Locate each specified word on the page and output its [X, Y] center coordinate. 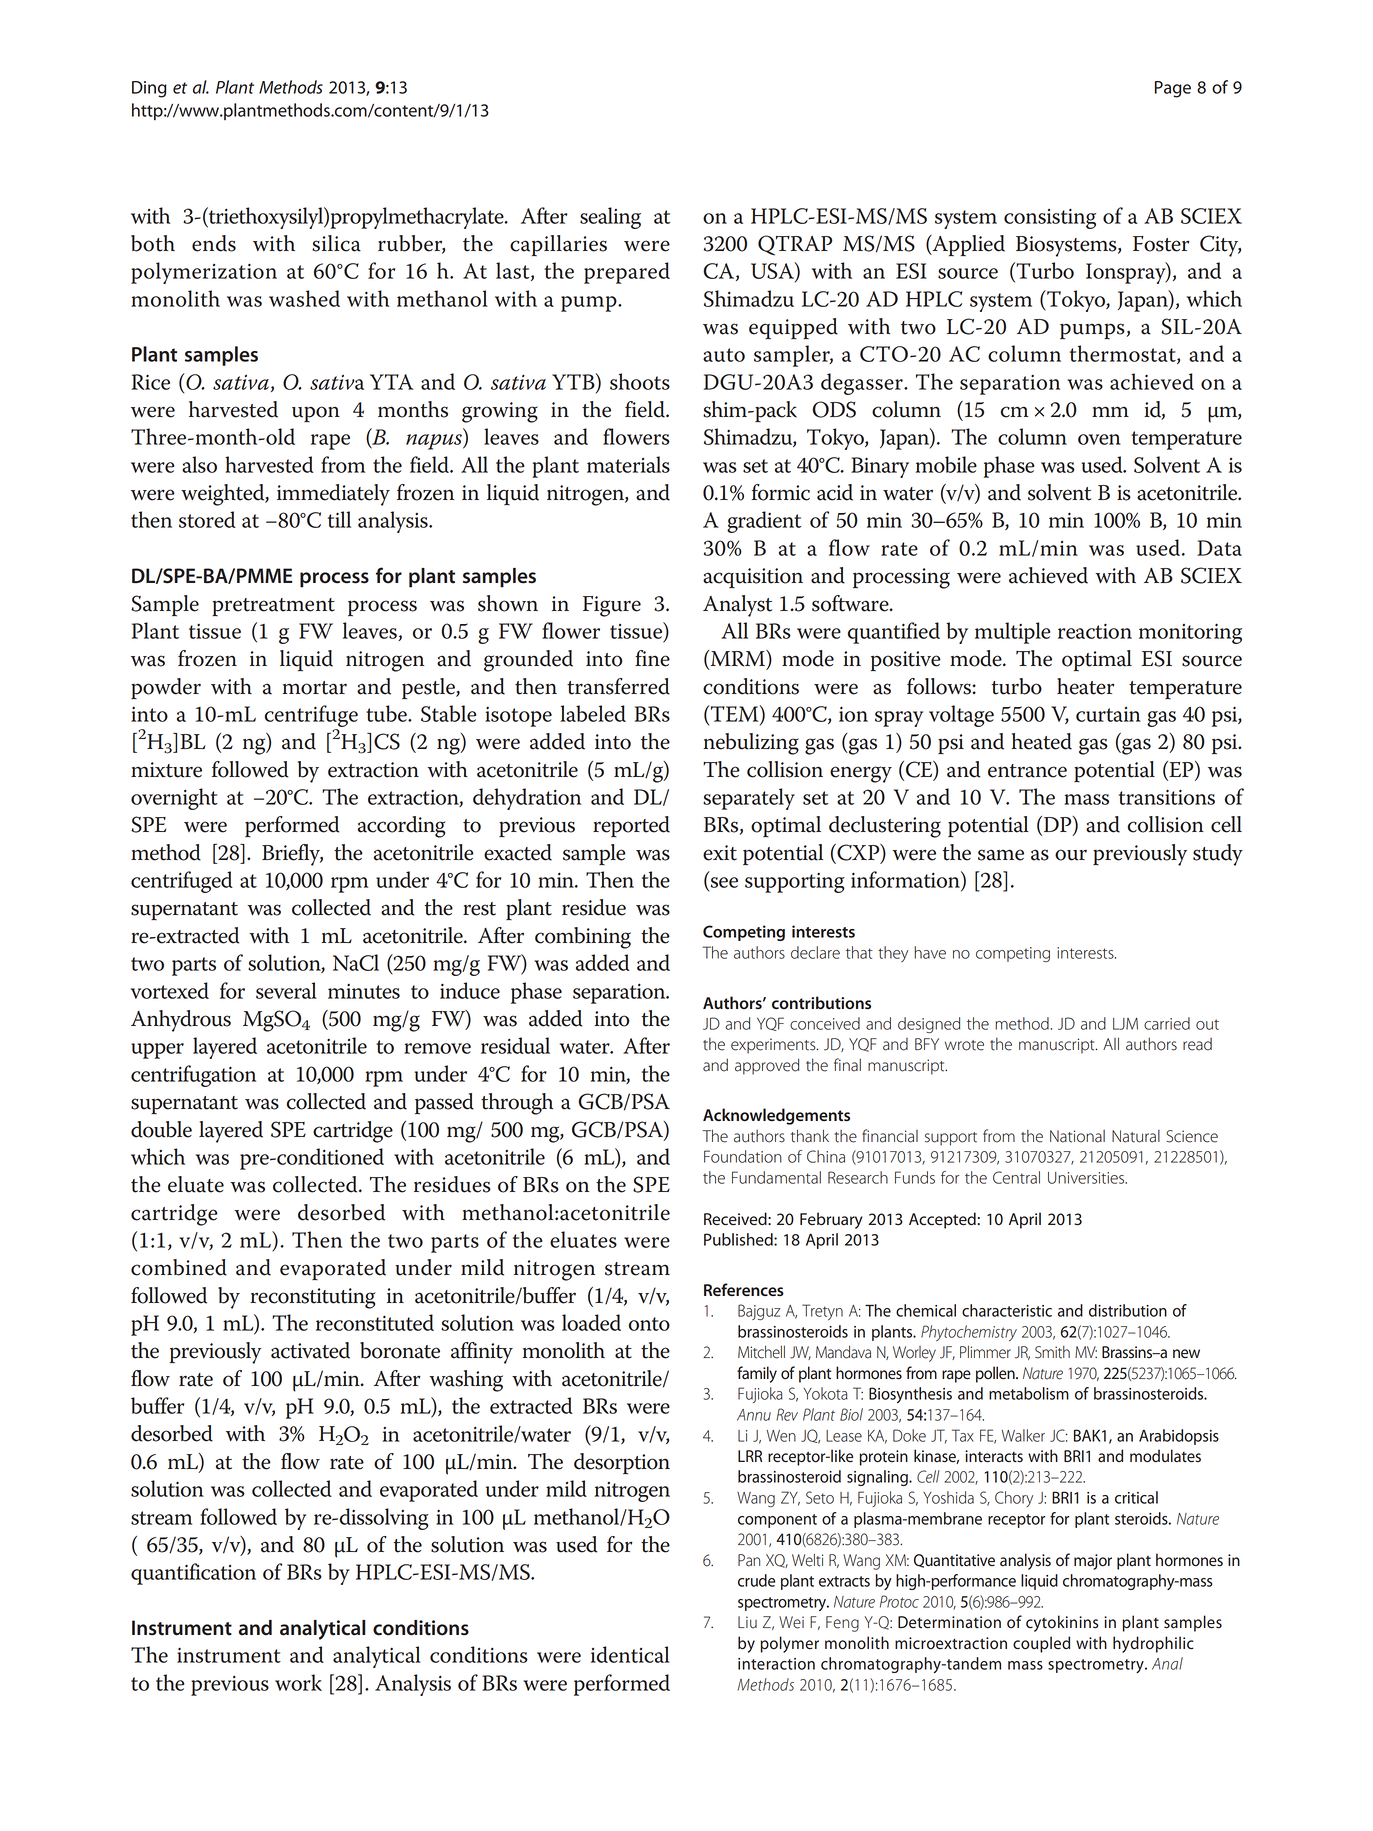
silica [336, 243]
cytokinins [1062, 1623]
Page [1173, 89]
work [298, 1682]
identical [630, 1654]
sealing [610, 218]
